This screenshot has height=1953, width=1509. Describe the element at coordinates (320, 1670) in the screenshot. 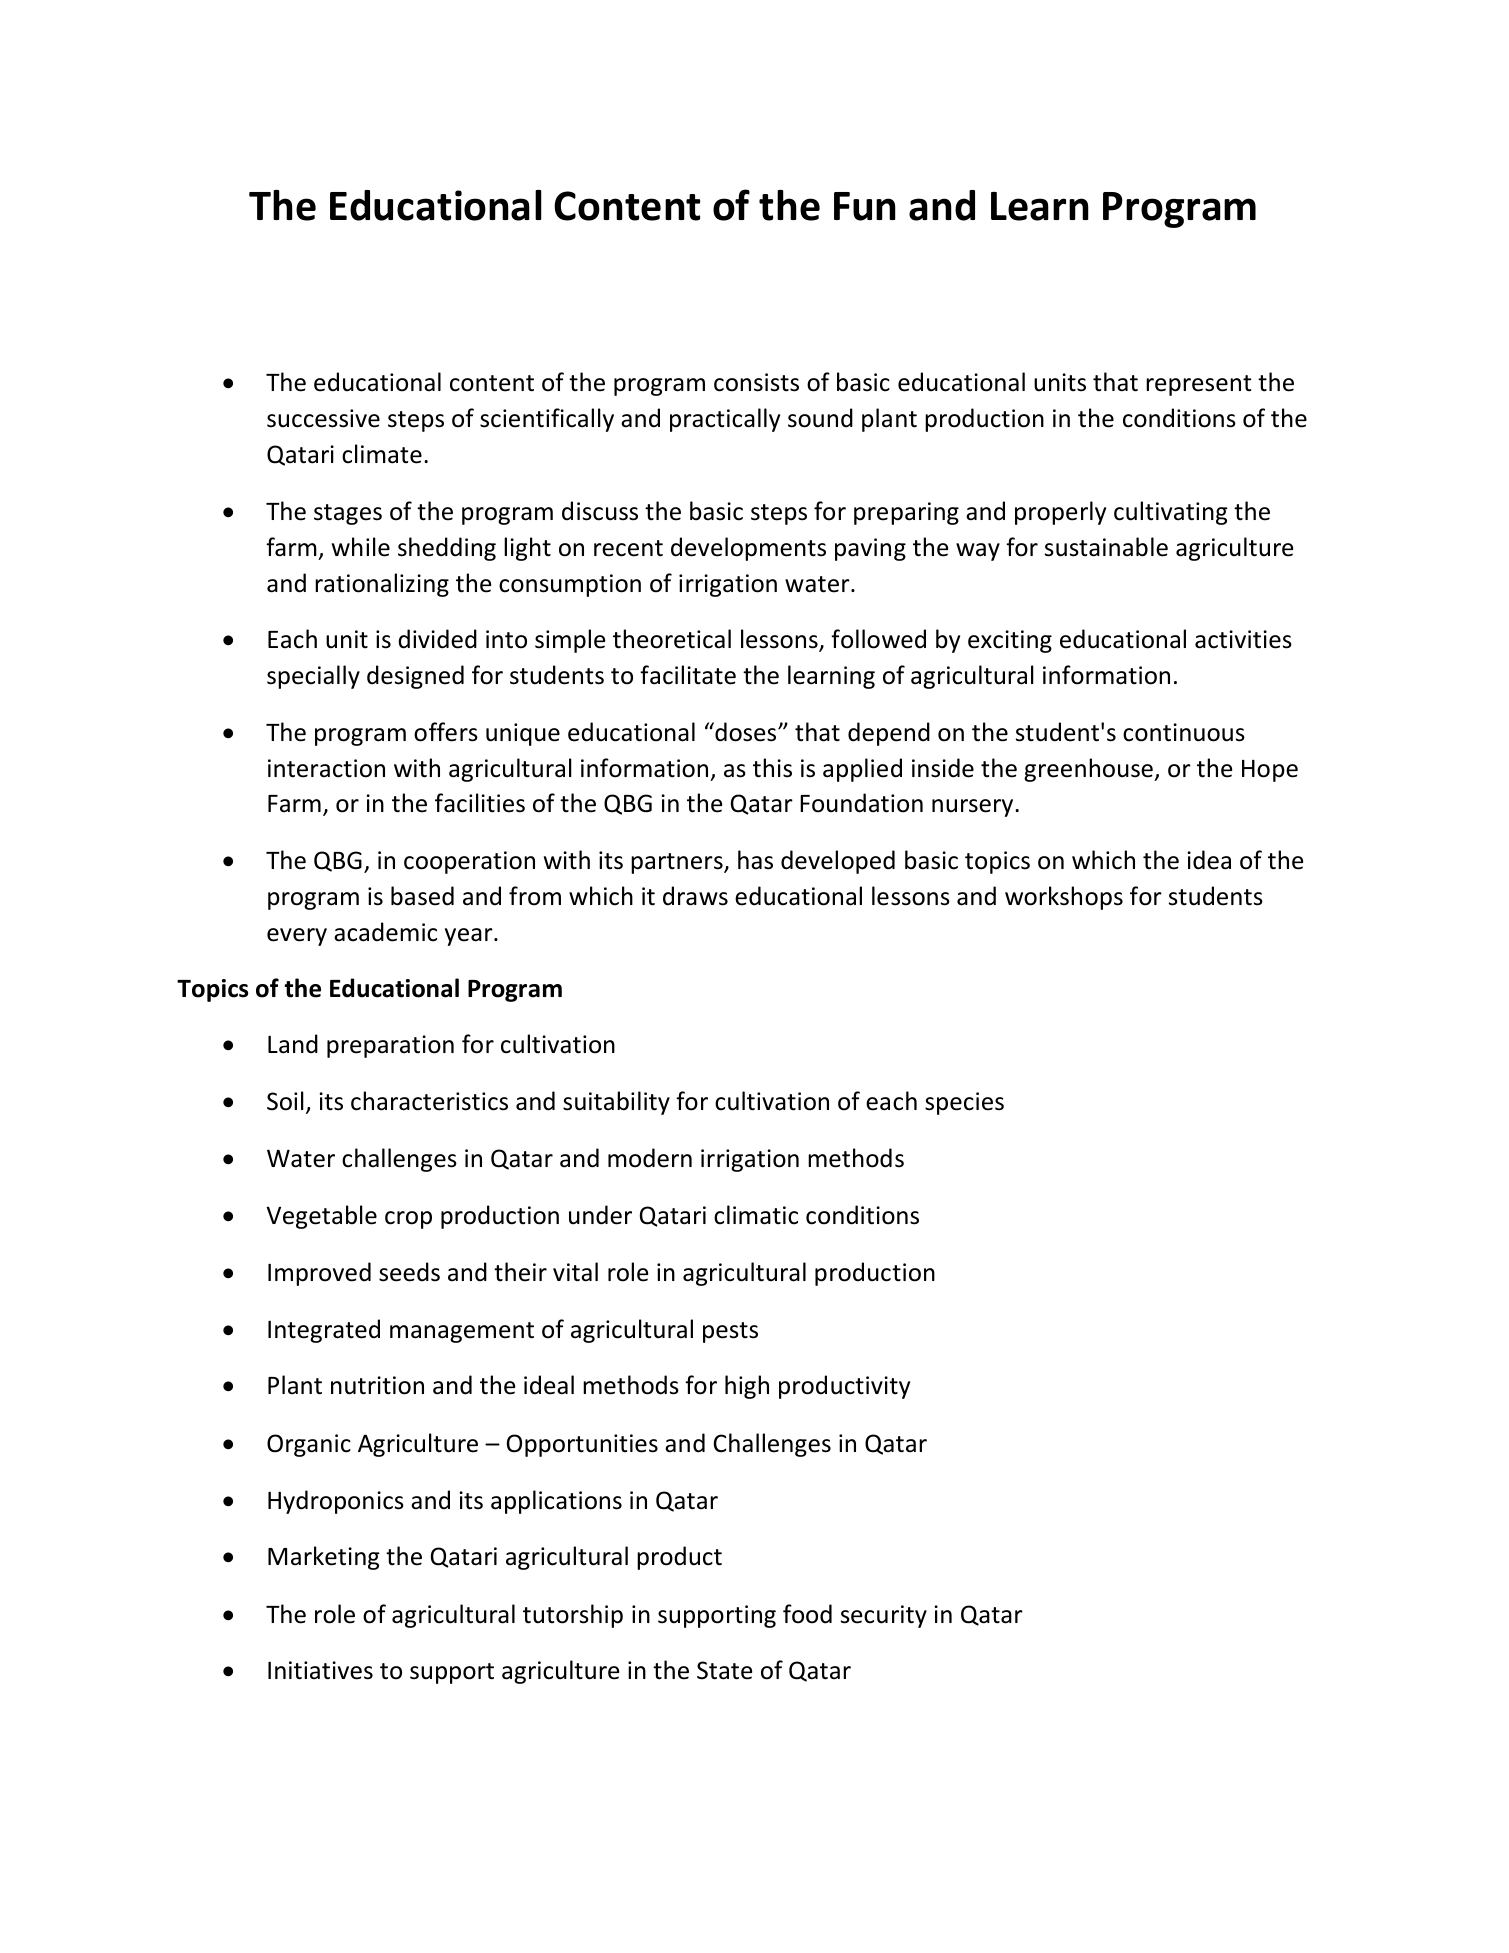

I see `Initiatives` at that location.
